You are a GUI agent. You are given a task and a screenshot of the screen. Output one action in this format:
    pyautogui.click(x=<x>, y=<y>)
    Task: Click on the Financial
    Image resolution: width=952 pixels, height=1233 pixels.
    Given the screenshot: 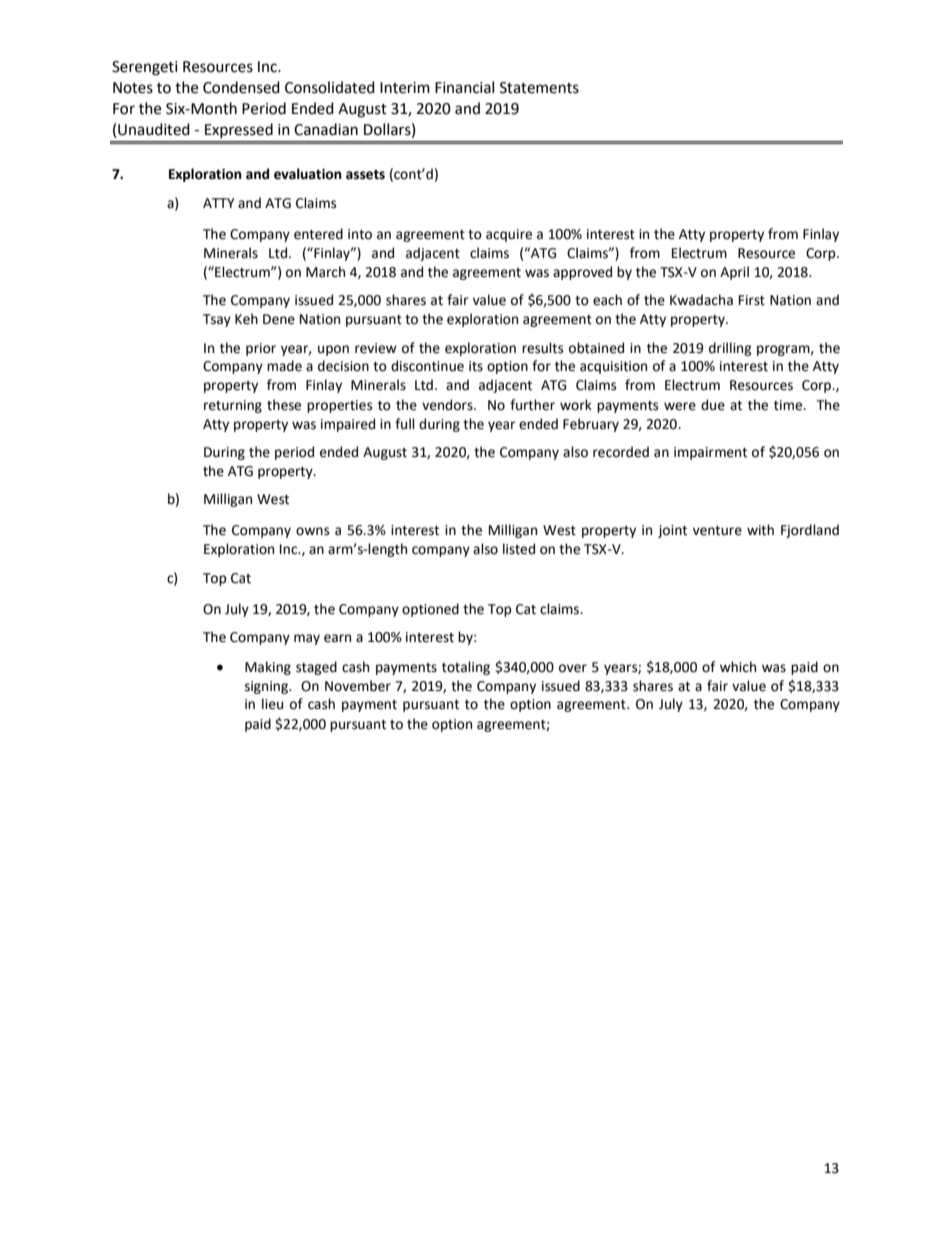 What is the action you would take?
    pyautogui.click(x=464, y=87)
